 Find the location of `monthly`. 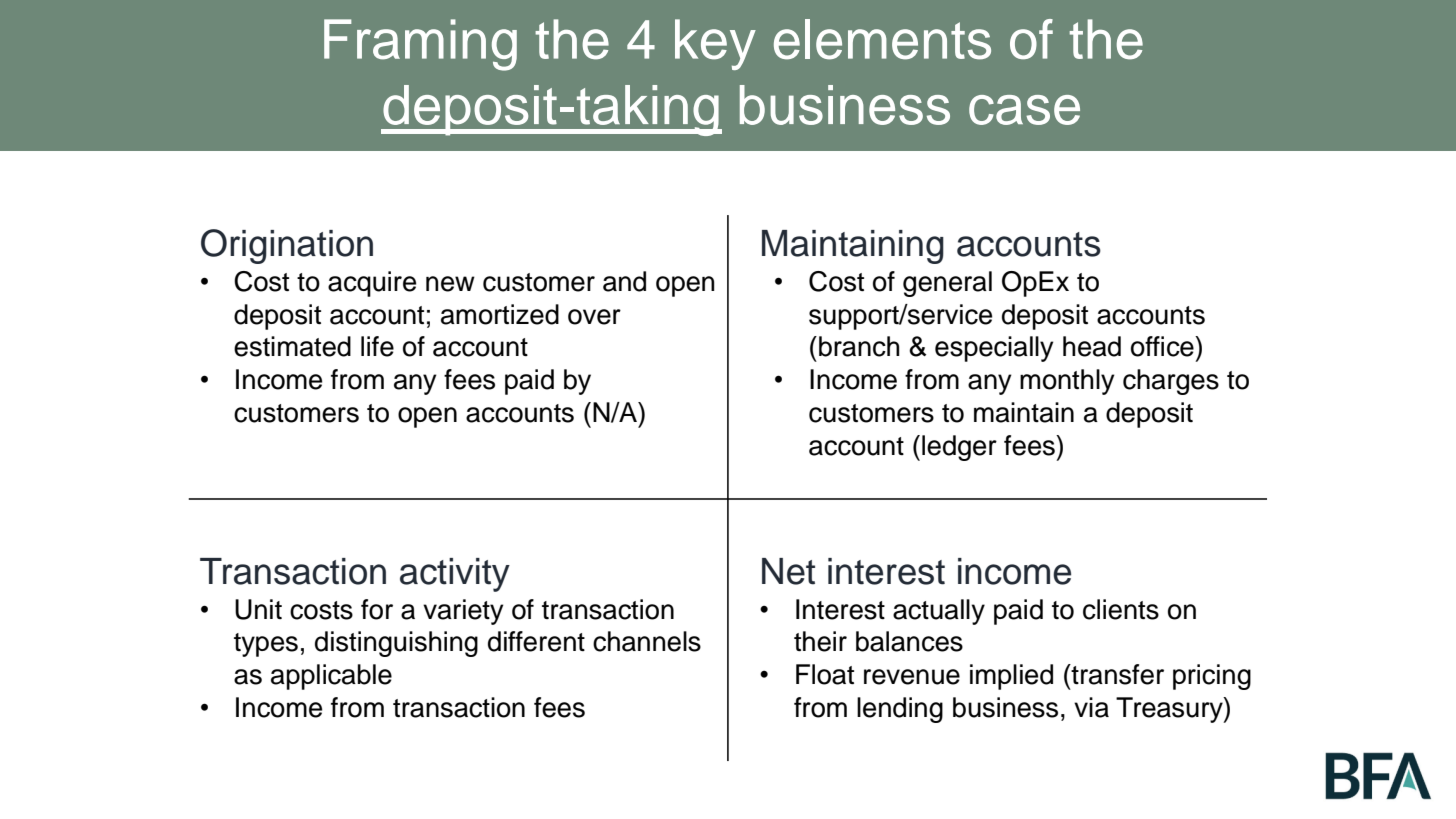

monthly is located at coordinates (1067, 382).
